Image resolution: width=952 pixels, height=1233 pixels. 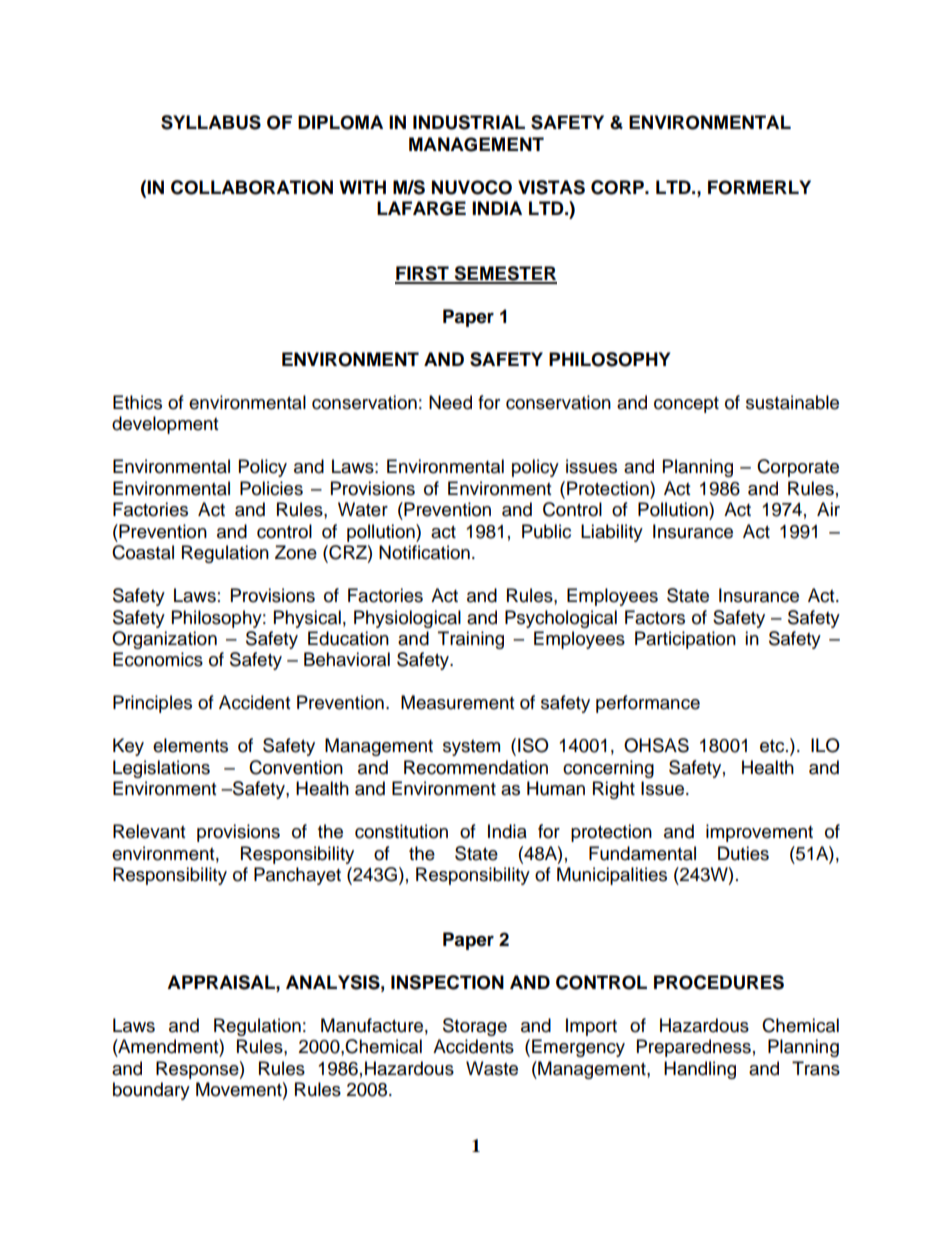 I want to click on Waste, so click(x=492, y=1068).
